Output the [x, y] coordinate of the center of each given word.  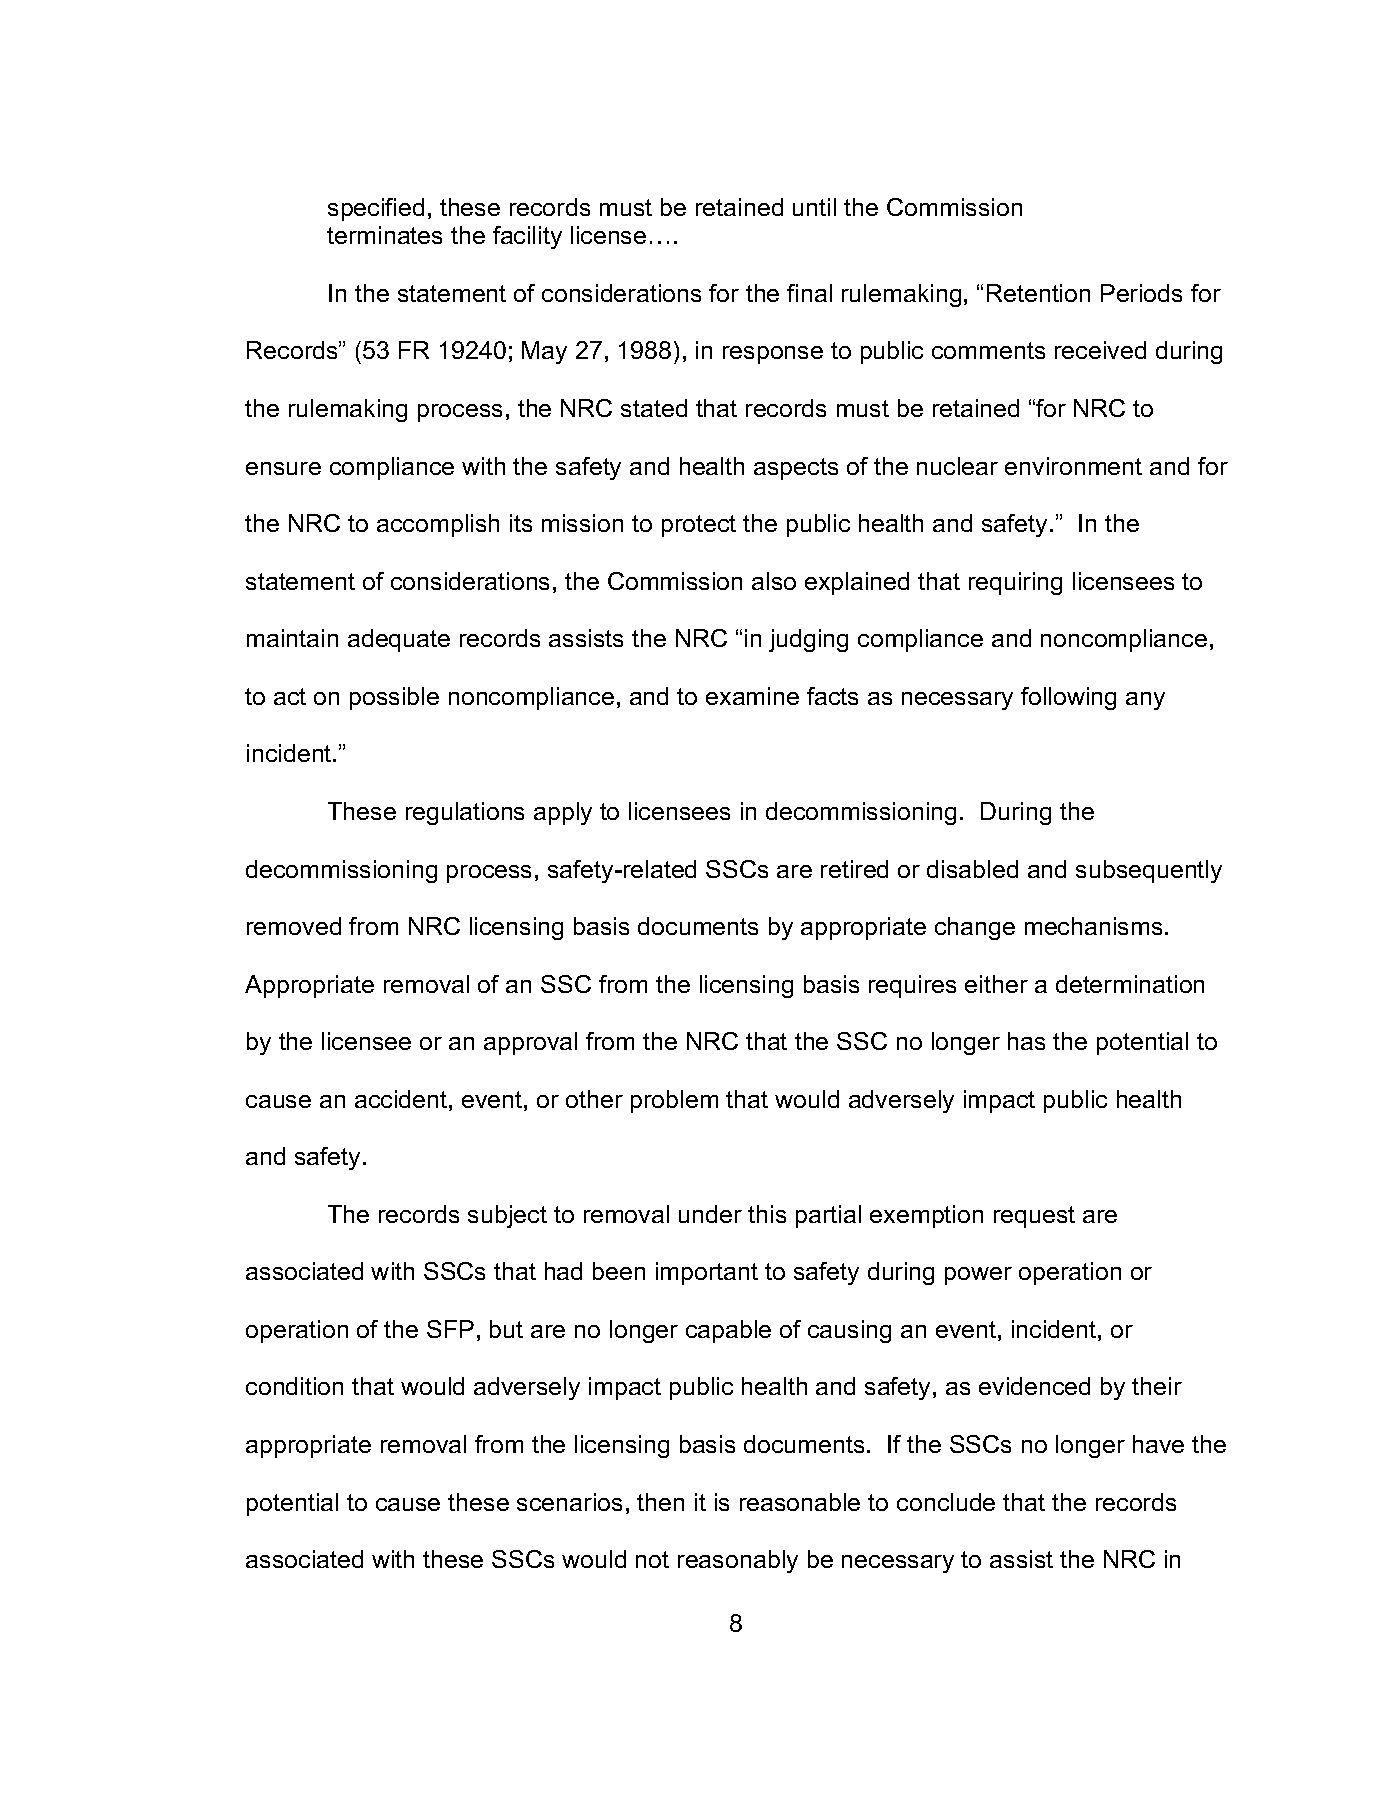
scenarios [569, 1502]
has [1026, 1041]
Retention [1038, 293]
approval [530, 1043]
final [809, 293]
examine [752, 696]
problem [674, 1101]
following [1068, 698]
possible [394, 698]
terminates [384, 235]
